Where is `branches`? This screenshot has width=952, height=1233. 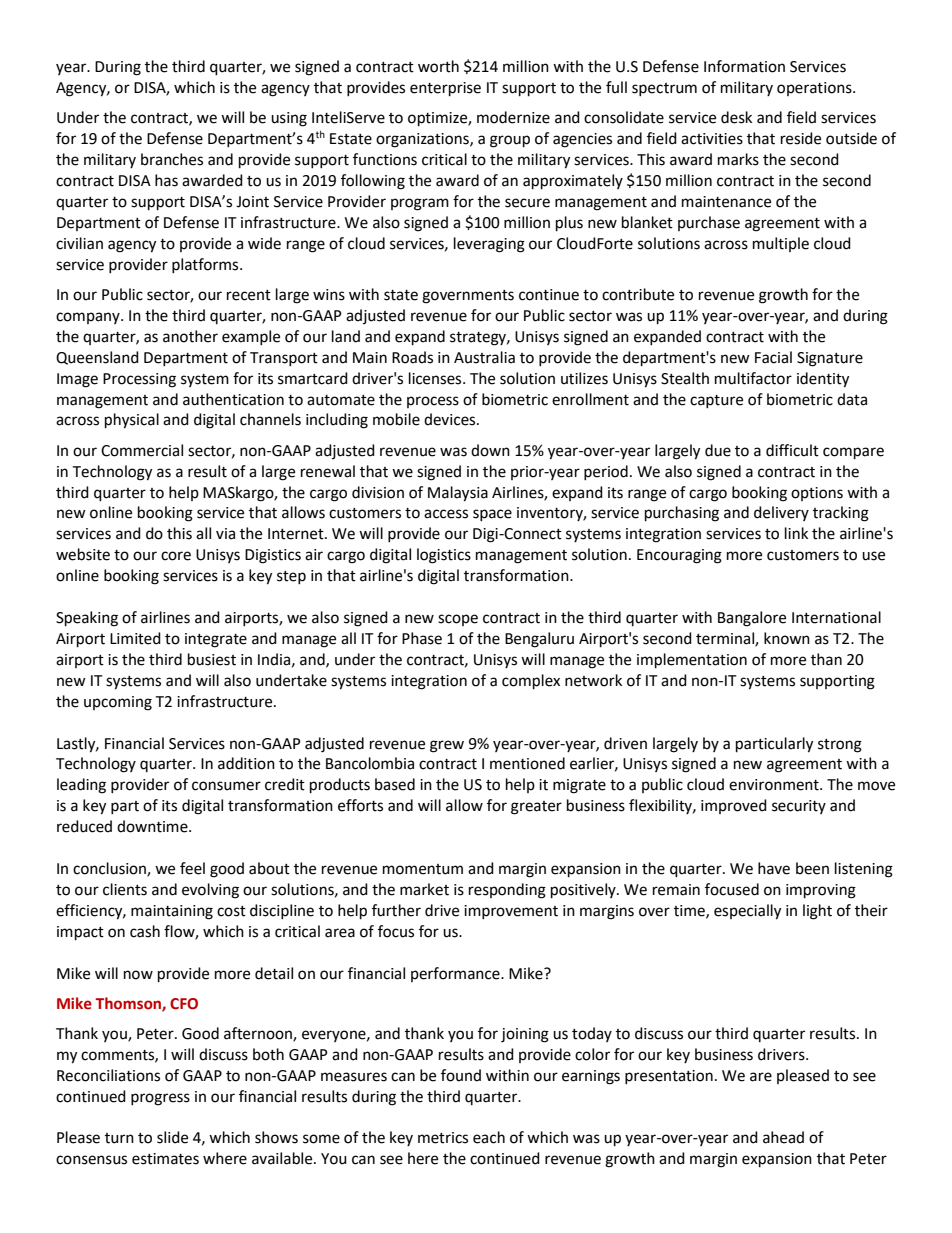
branches is located at coordinates (172, 159).
